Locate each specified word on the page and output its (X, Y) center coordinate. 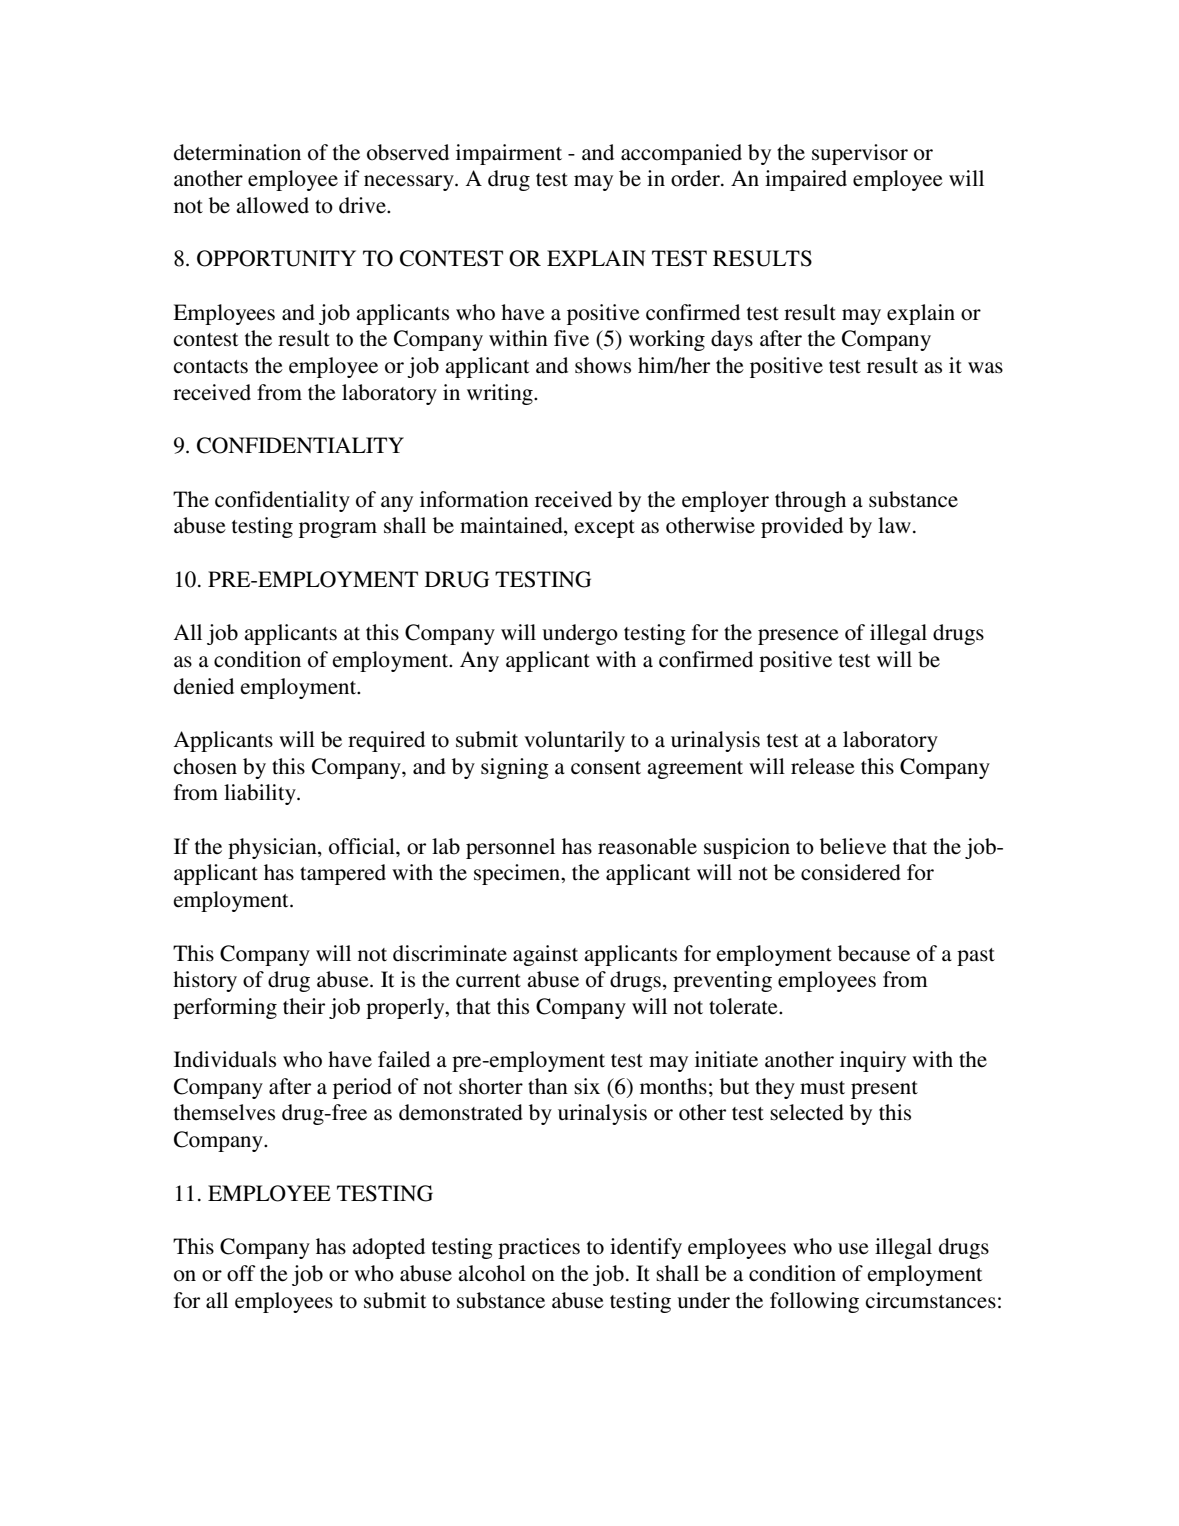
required (386, 741)
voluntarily (574, 741)
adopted (388, 1248)
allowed (272, 205)
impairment (509, 154)
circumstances (931, 1300)
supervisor (860, 154)
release (823, 766)
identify (646, 1248)
